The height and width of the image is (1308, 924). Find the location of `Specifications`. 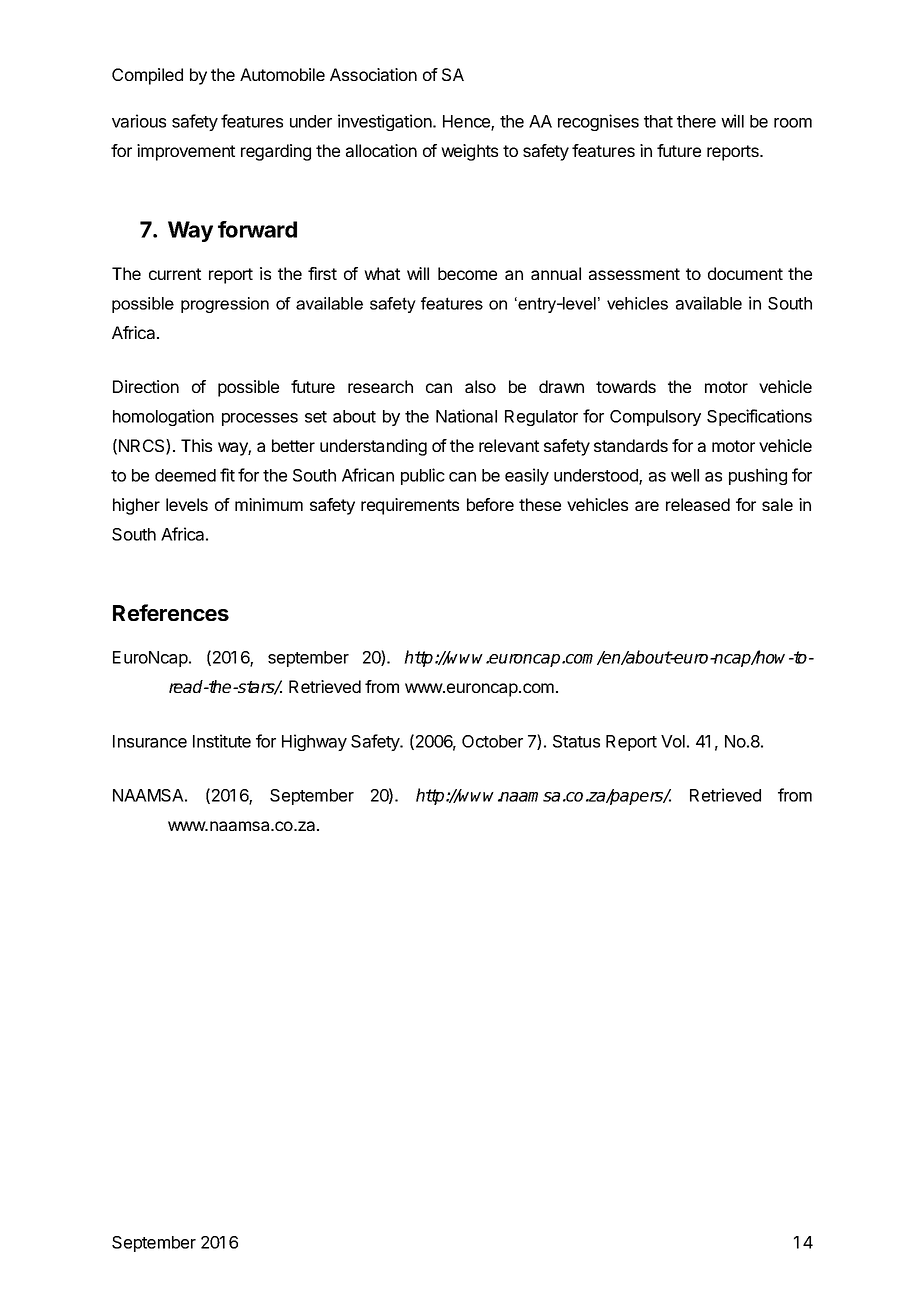

Specifications is located at coordinates (759, 417).
